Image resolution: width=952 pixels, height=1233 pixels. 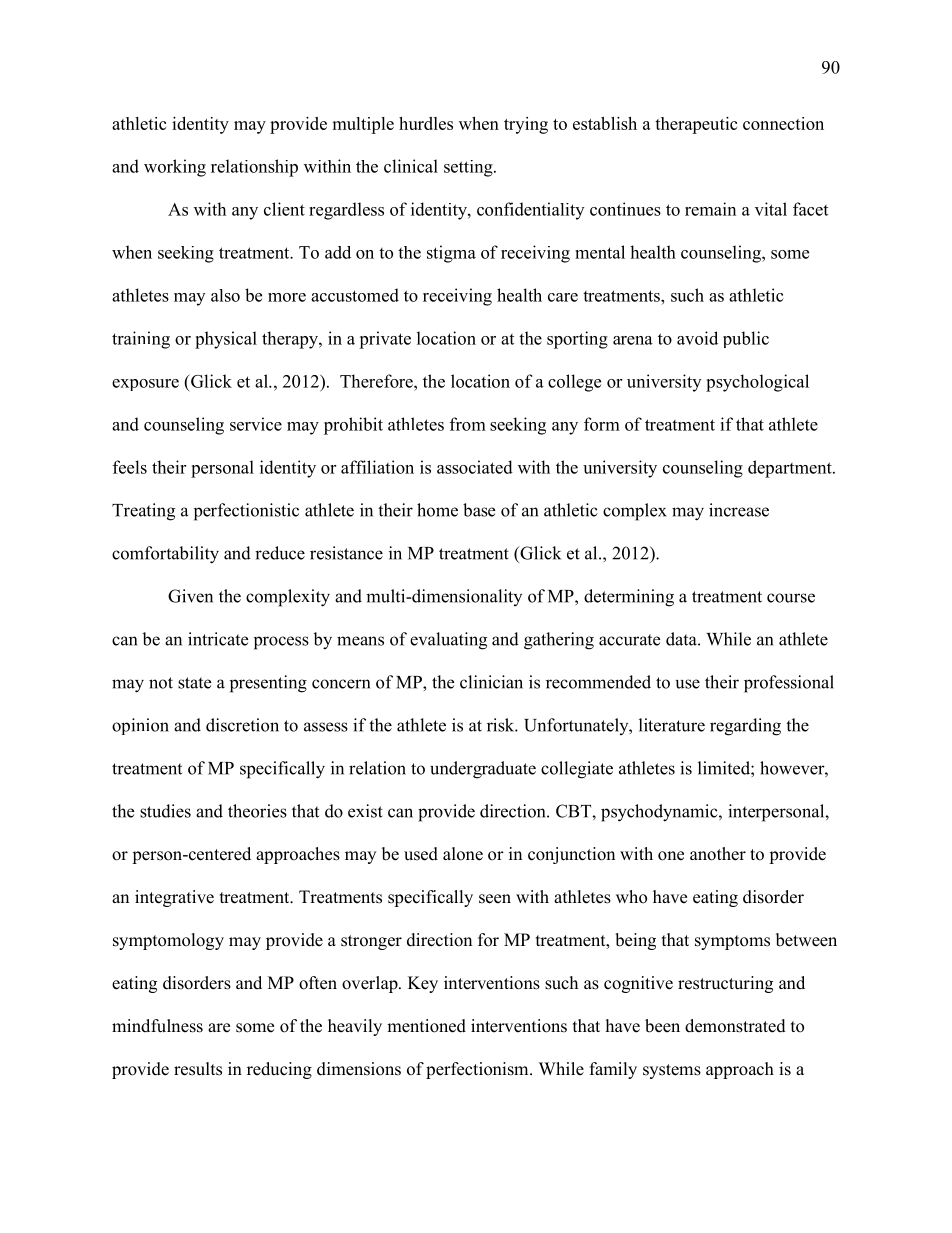 I want to click on course, so click(x=791, y=598).
